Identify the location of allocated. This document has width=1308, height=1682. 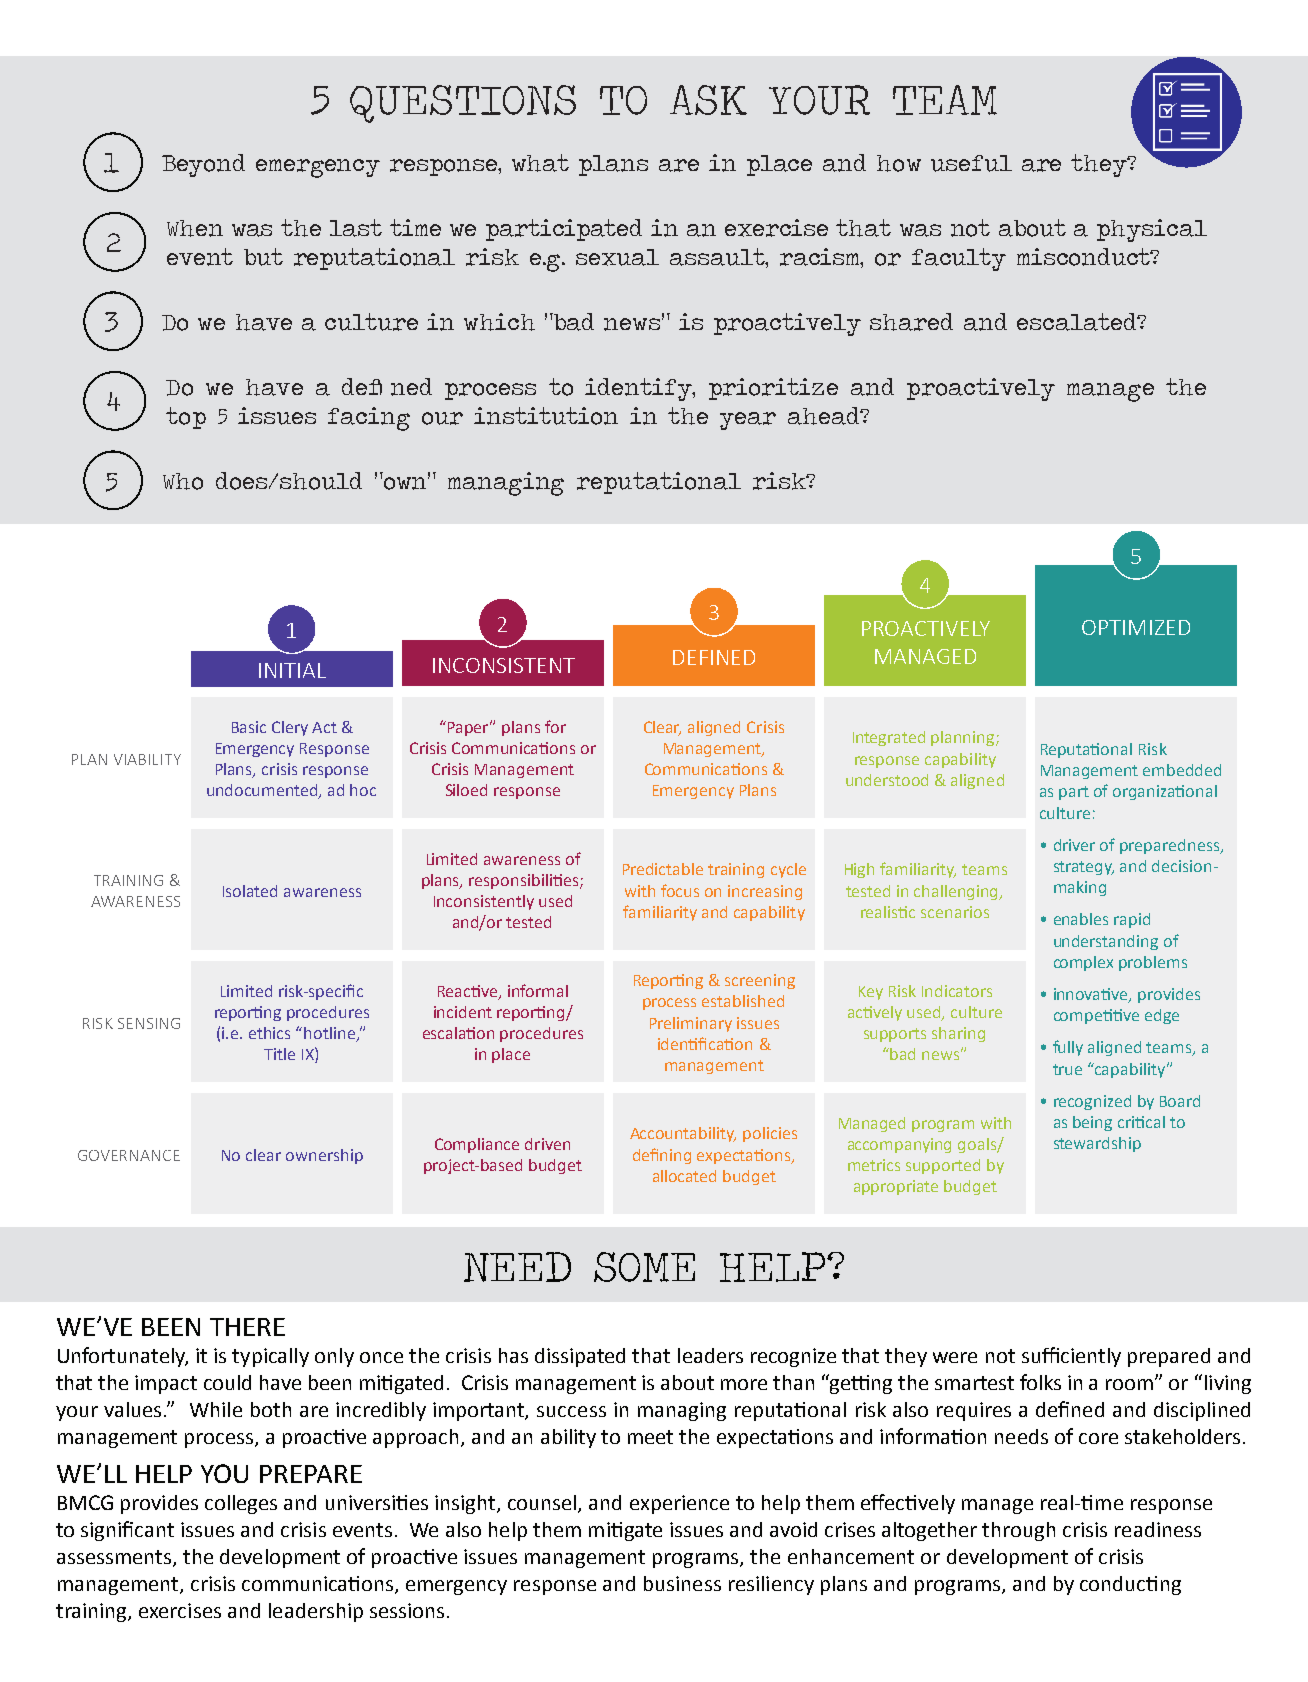
(684, 1176).
